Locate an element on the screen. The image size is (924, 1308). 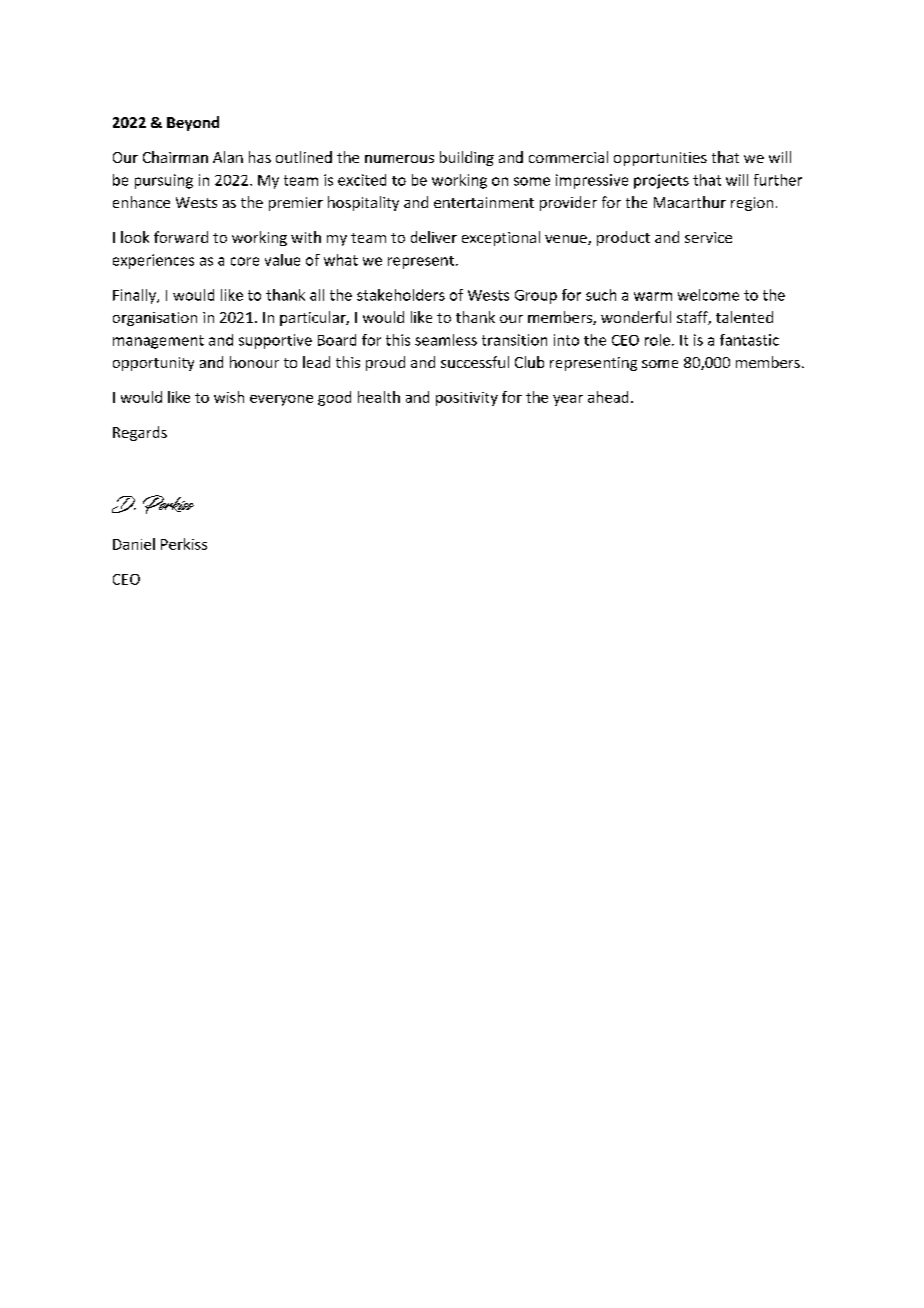
building is located at coordinates (467, 158).
